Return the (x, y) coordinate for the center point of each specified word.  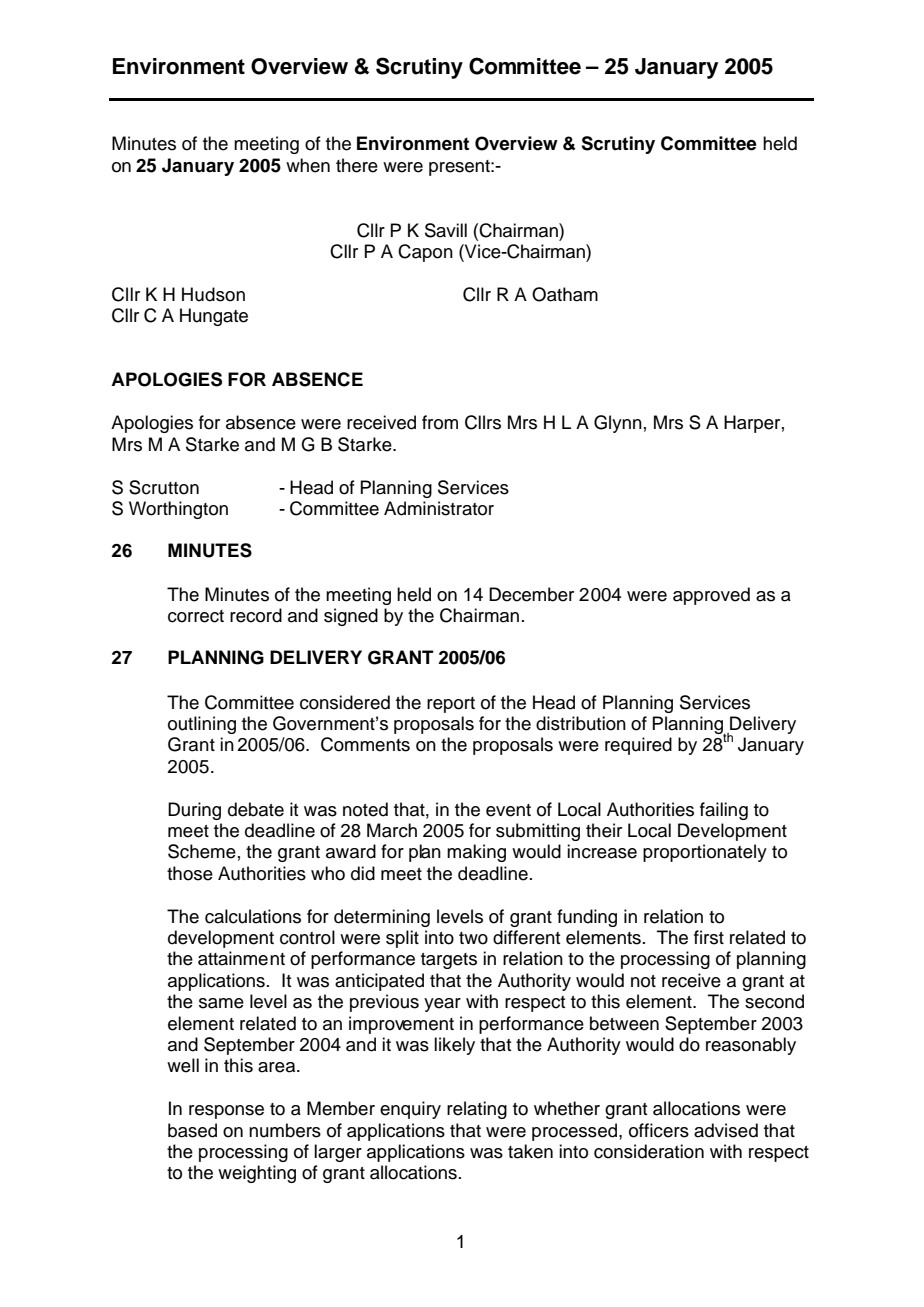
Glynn (618, 424)
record (256, 615)
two (473, 938)
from (440, 422)
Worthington (178, 510)
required (638, 746)
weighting (257, 1174)
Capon (425, 253)
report (451, 705)
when (308, 165)
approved (711, 596)
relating (477, 1110)
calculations (253, 916)
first (709, 937)
